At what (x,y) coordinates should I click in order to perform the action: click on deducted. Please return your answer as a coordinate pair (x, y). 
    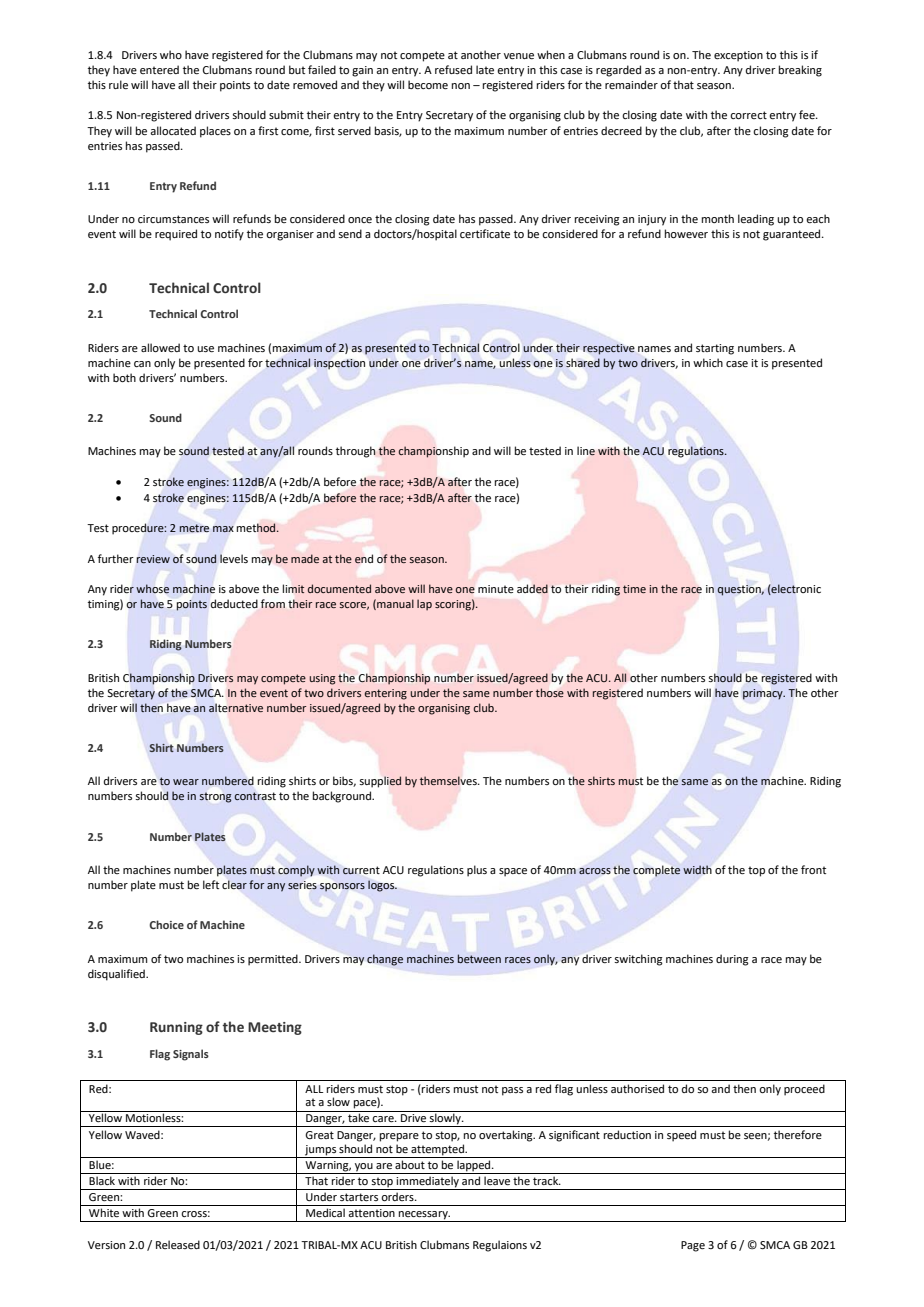
    Looking at the image, I should click on (234, 603).
